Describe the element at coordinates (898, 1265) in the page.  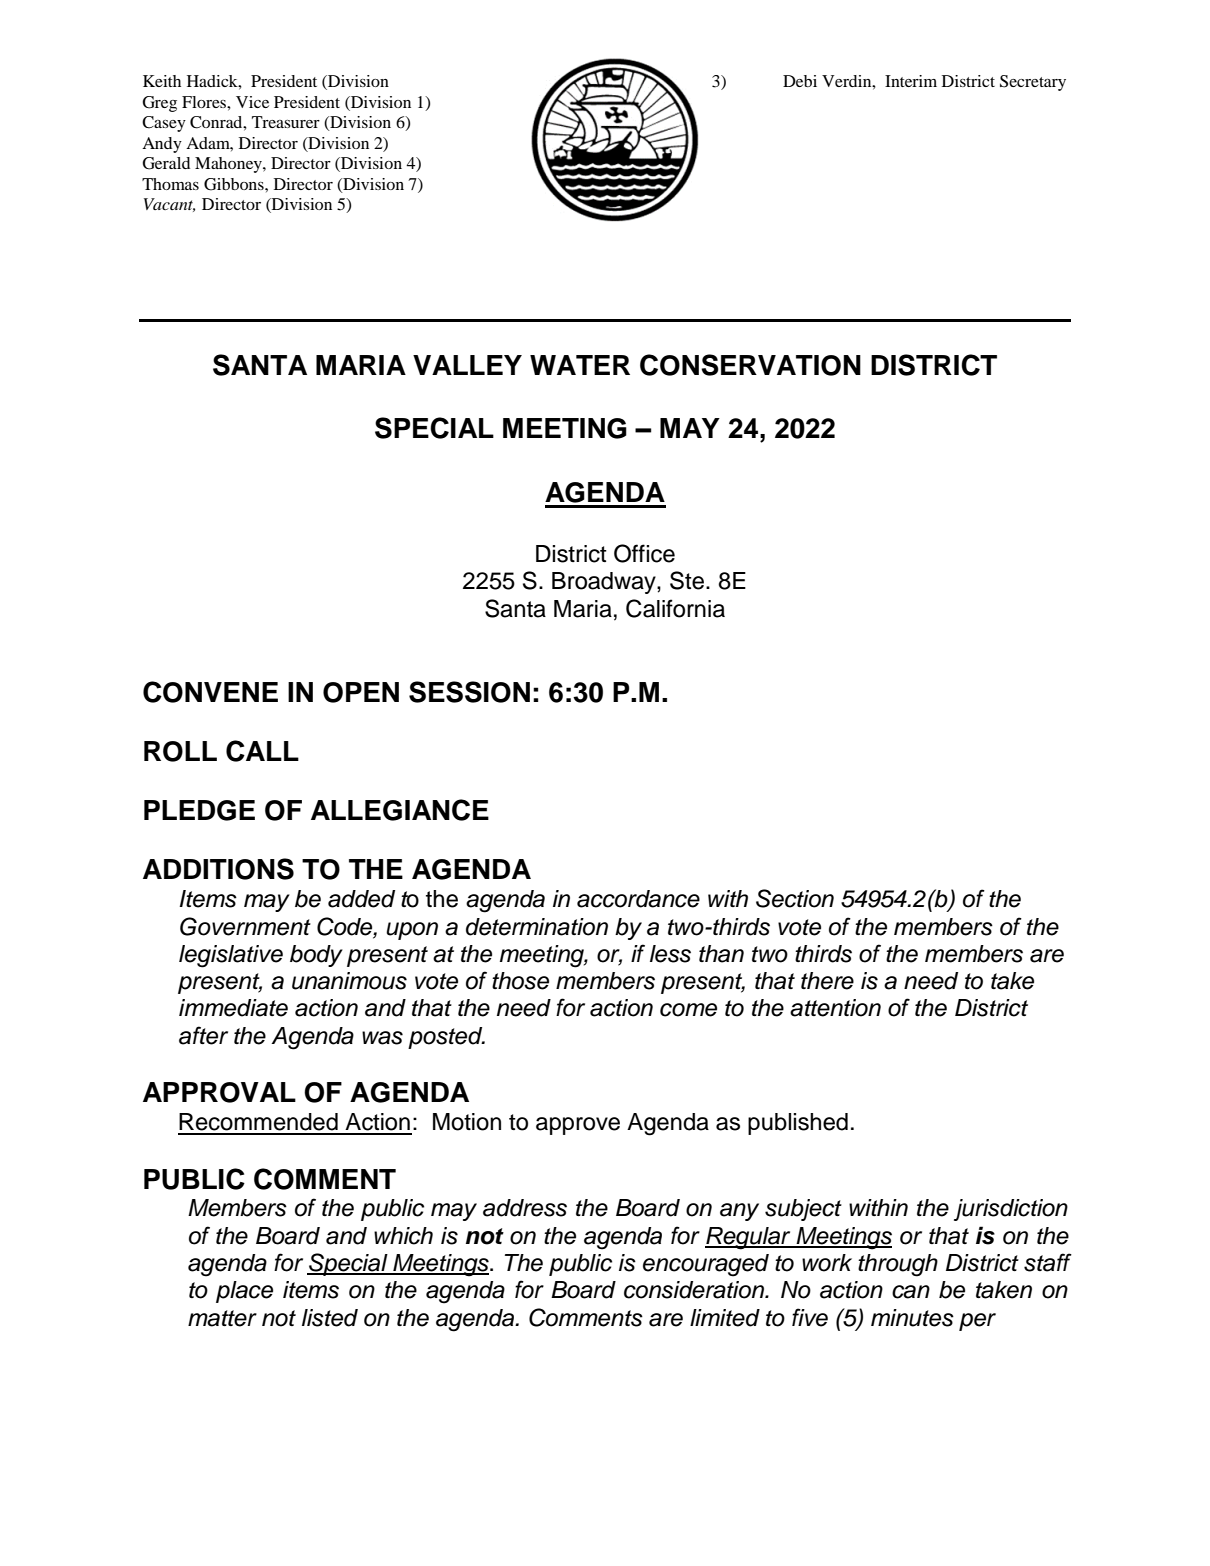
I see `through` at that location.
